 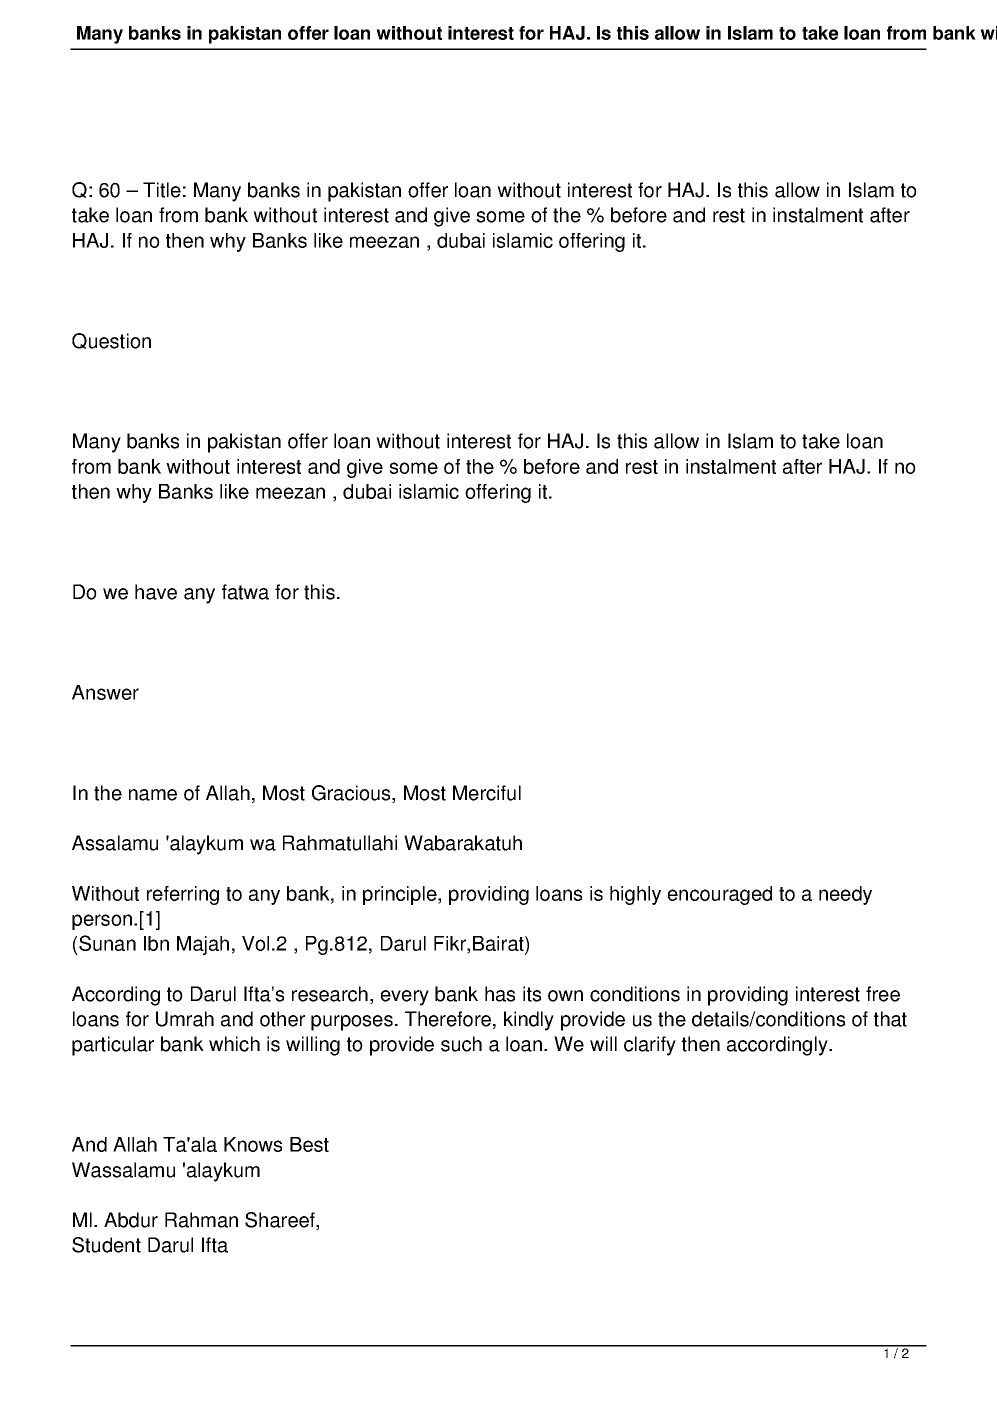 I want to click on Wabarakatuh, so click(x=463, y=843).
